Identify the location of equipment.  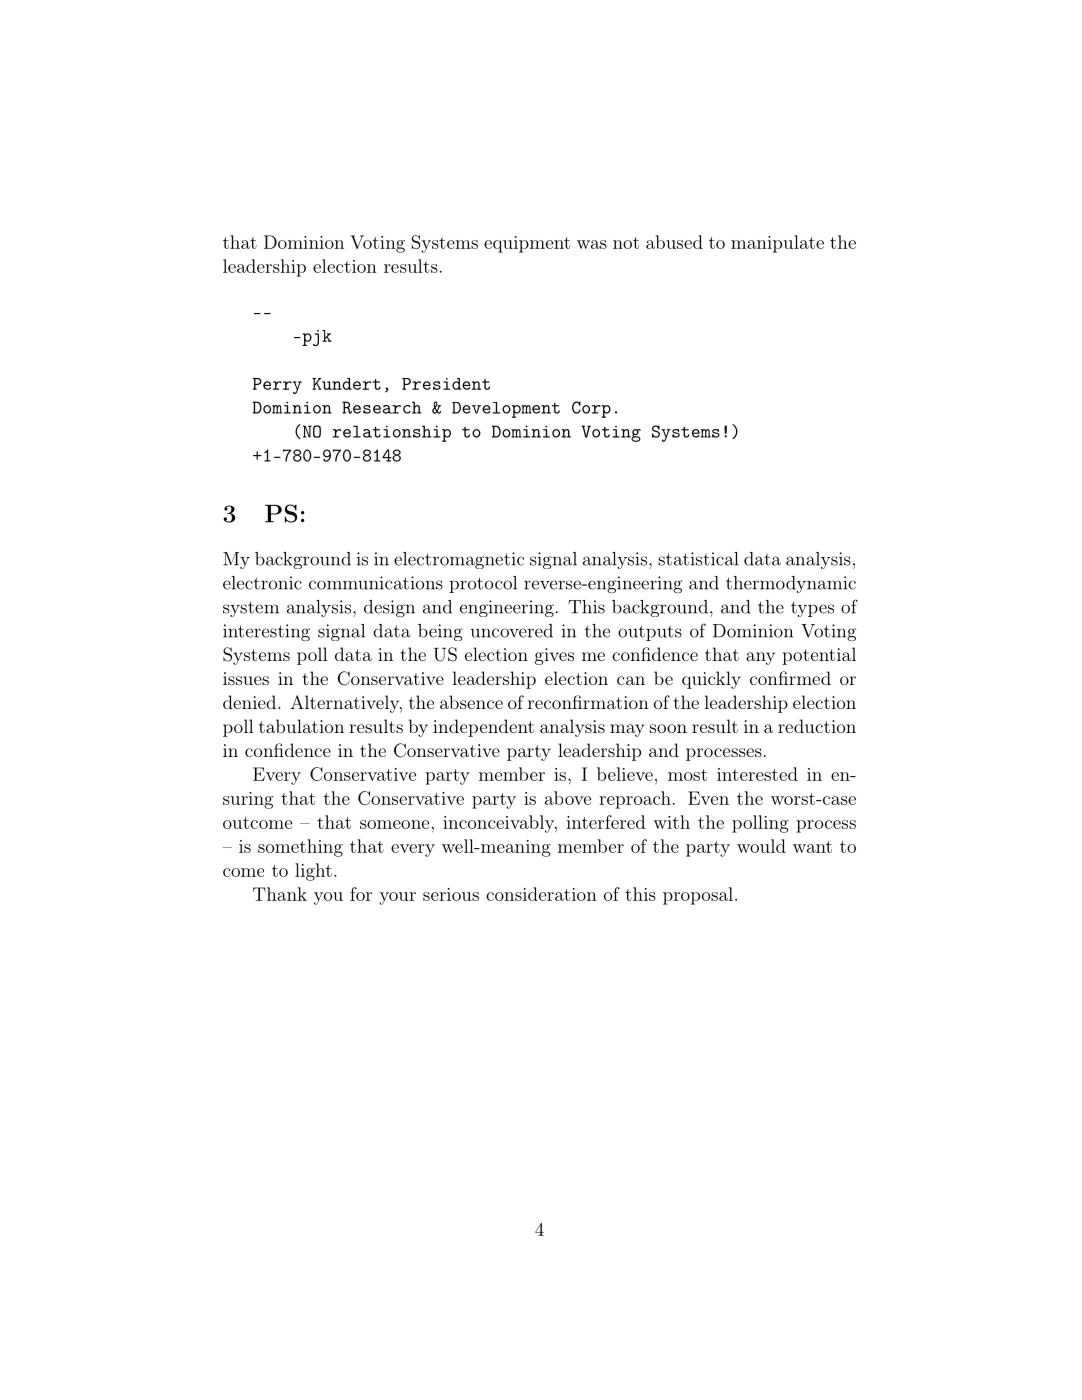
(527, 244).
